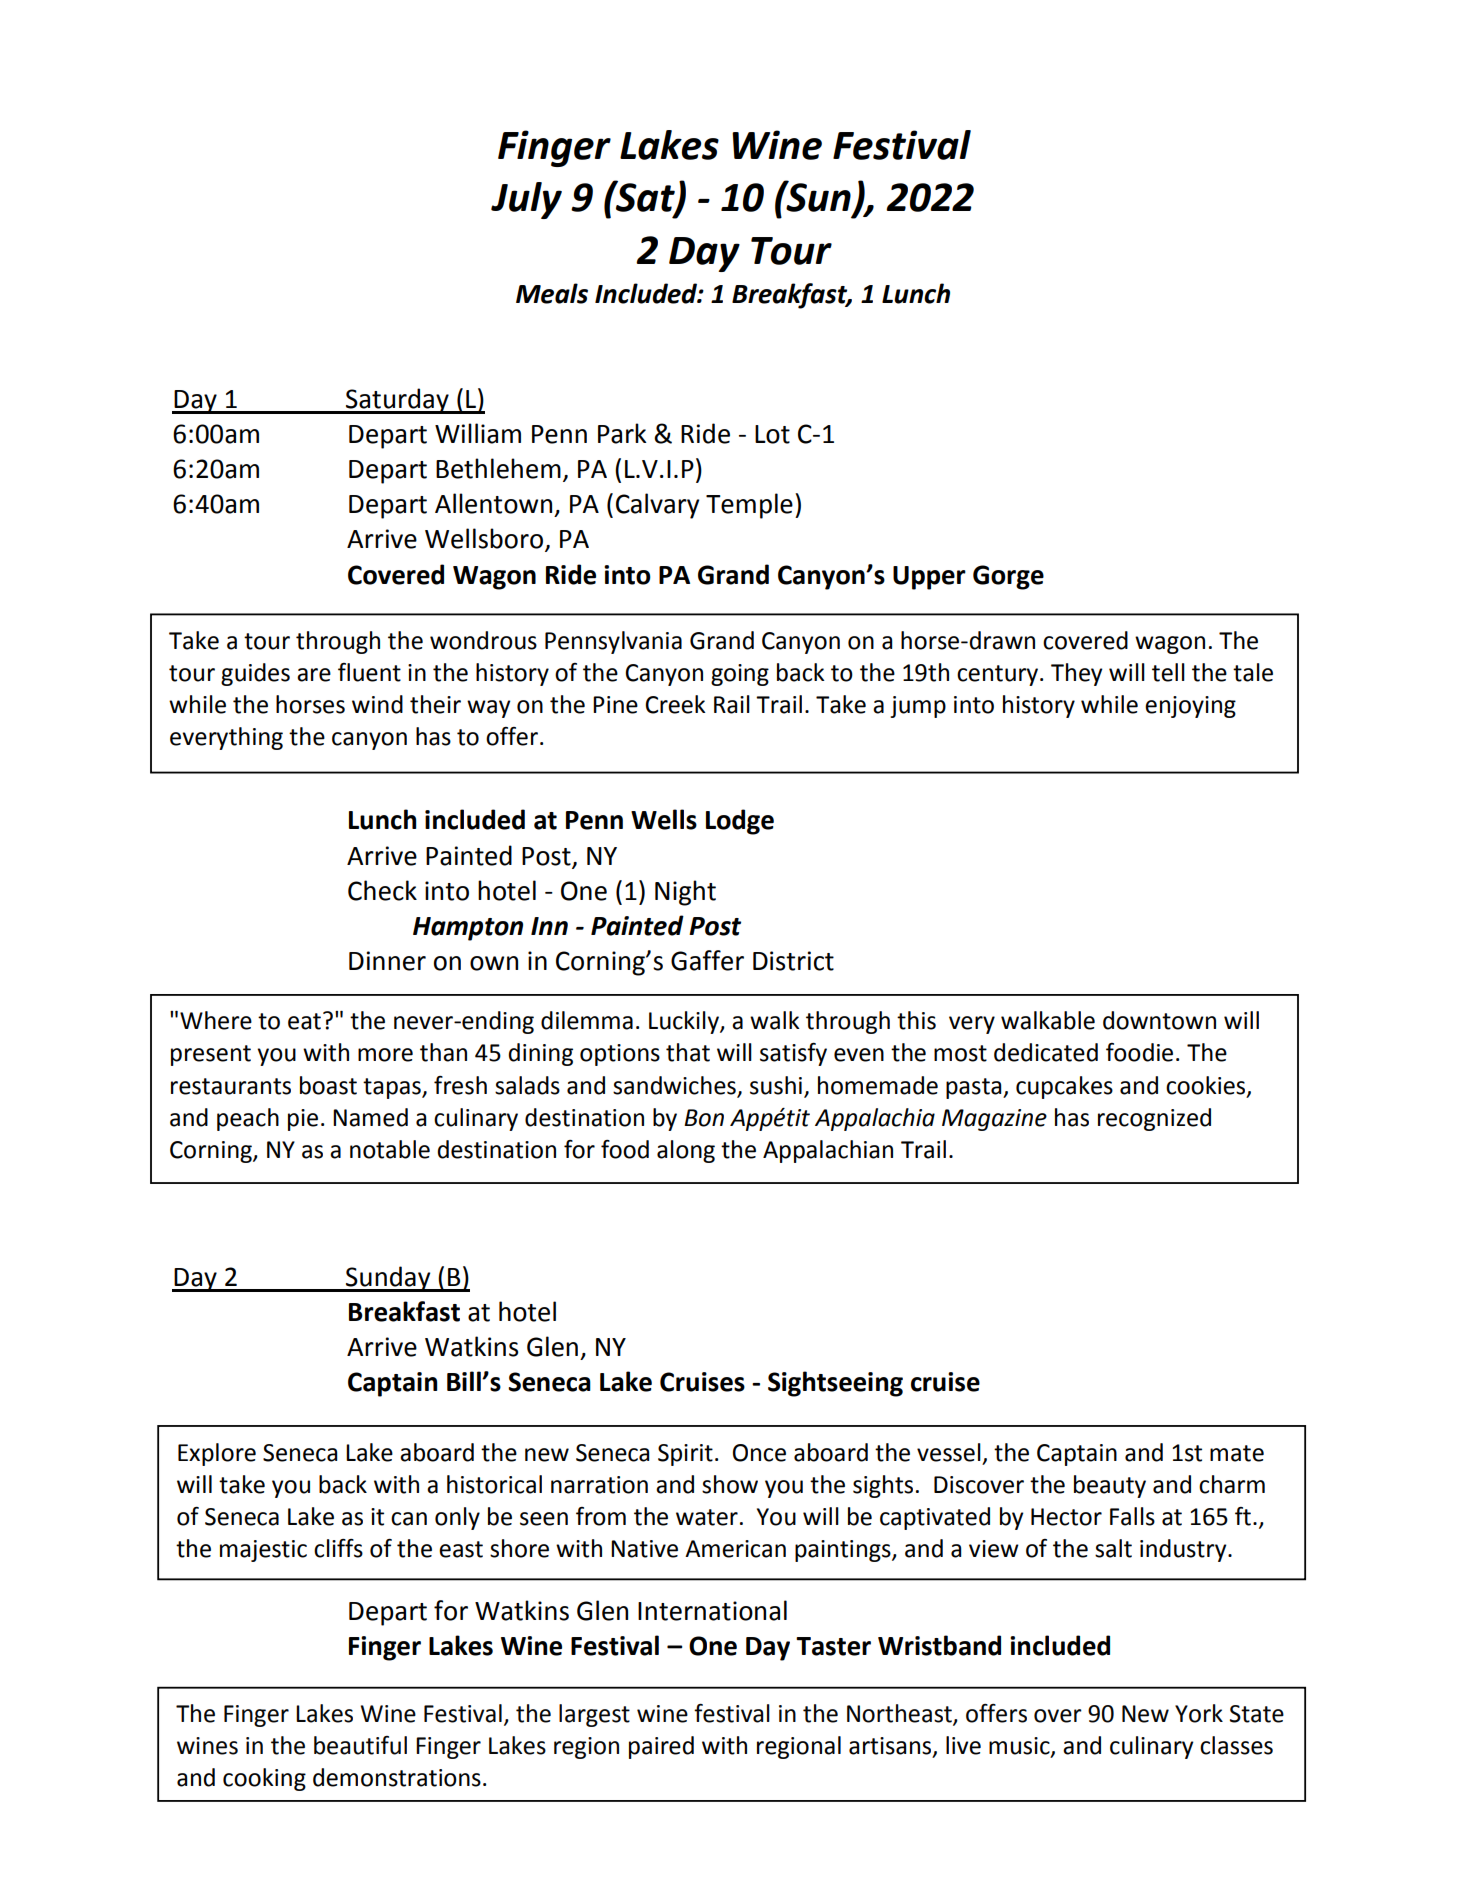  Describe the element at coordinates (526, 200) in the screenshot. I see `July` at that location.
